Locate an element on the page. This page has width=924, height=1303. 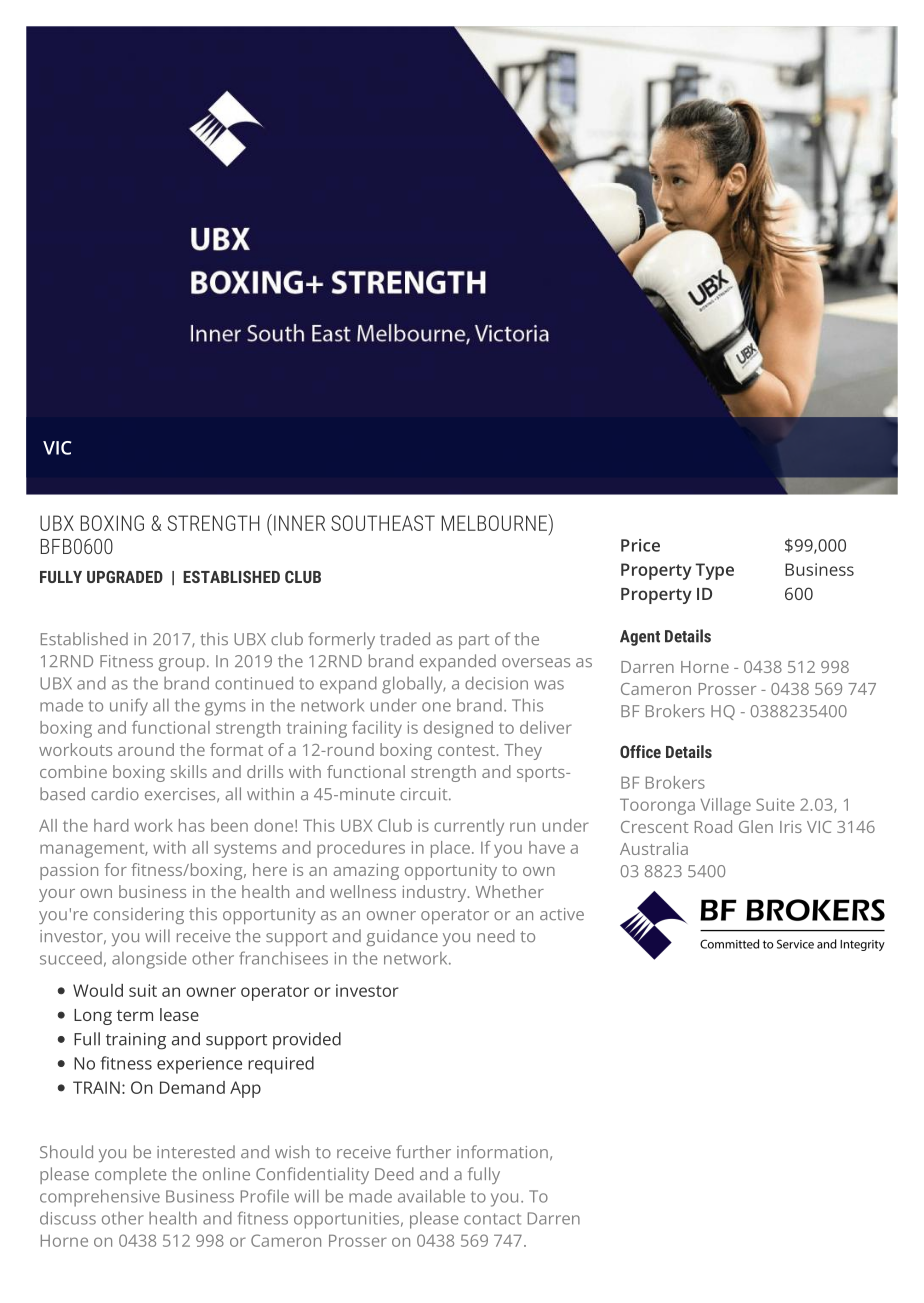
management is located at coordinates (93, 850).
